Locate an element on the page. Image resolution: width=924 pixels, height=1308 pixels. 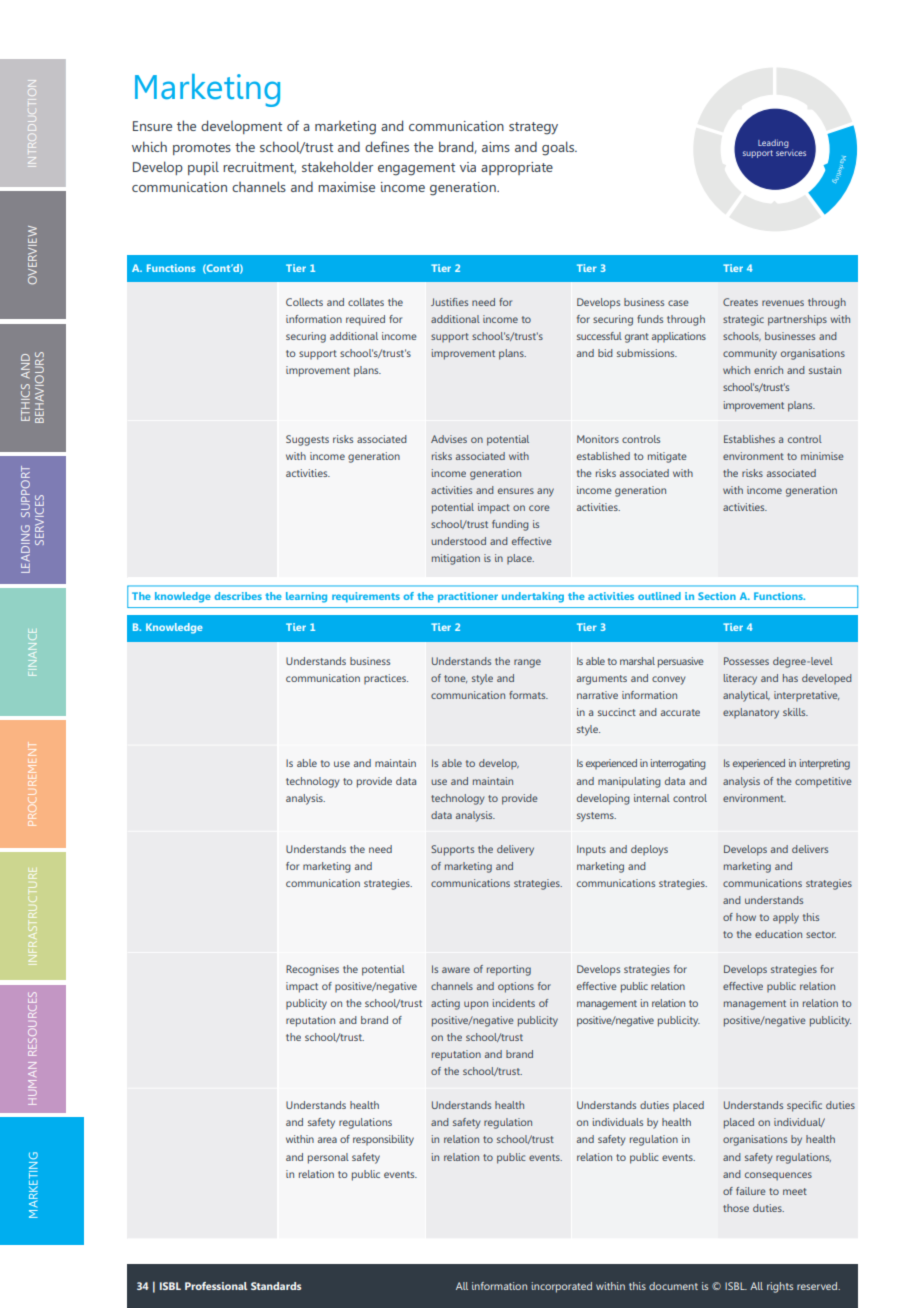
Recognises is located at coordinates (312, 970).
